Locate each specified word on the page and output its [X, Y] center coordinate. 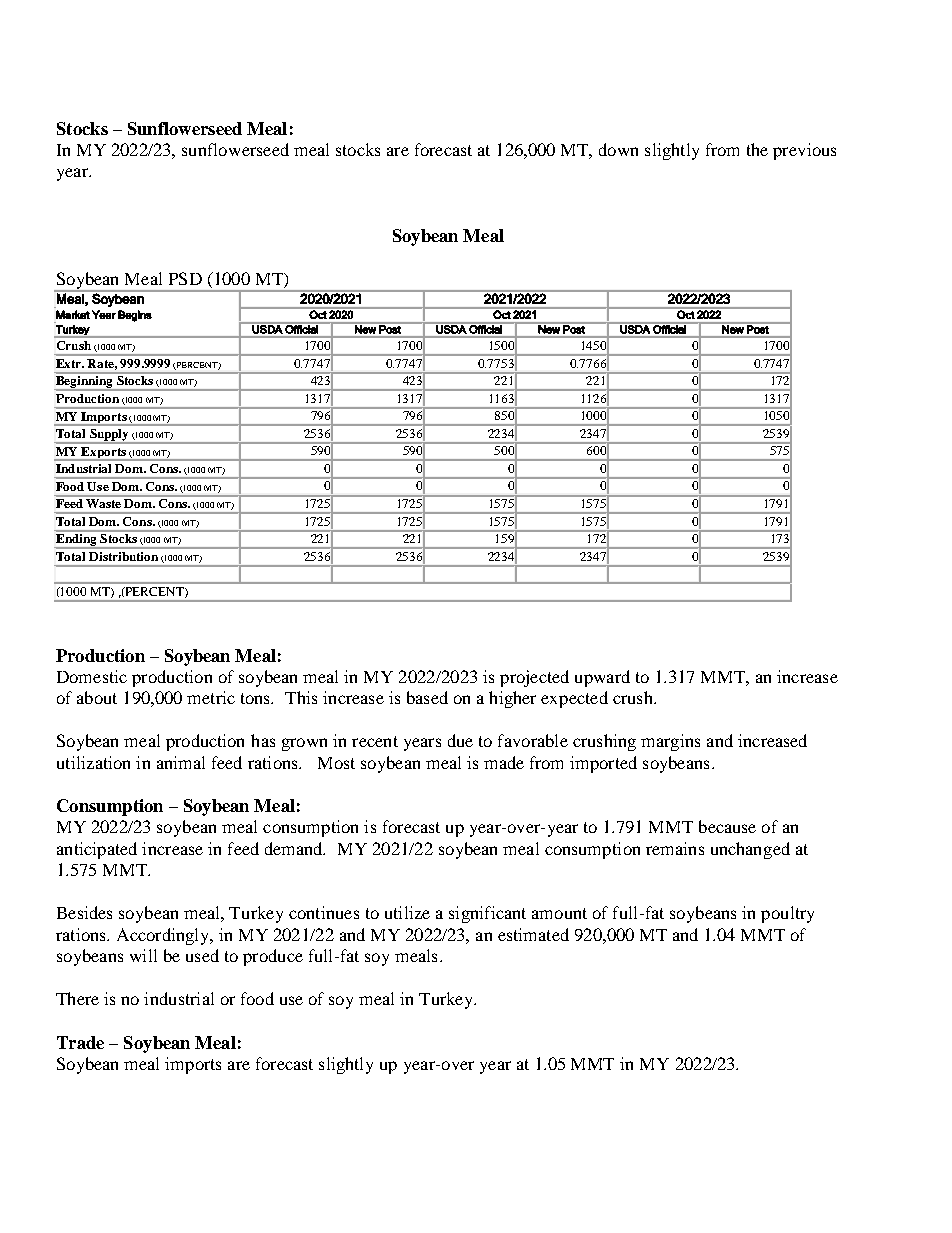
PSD [185, 278]
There [77, 998]
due [460, 740]
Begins [135, 316]
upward [602, 678]
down [618, 149]
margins [670, 742]
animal [181, 762]
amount [559, 913]
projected [534, 678]
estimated [533, 934]
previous [804, 151]
